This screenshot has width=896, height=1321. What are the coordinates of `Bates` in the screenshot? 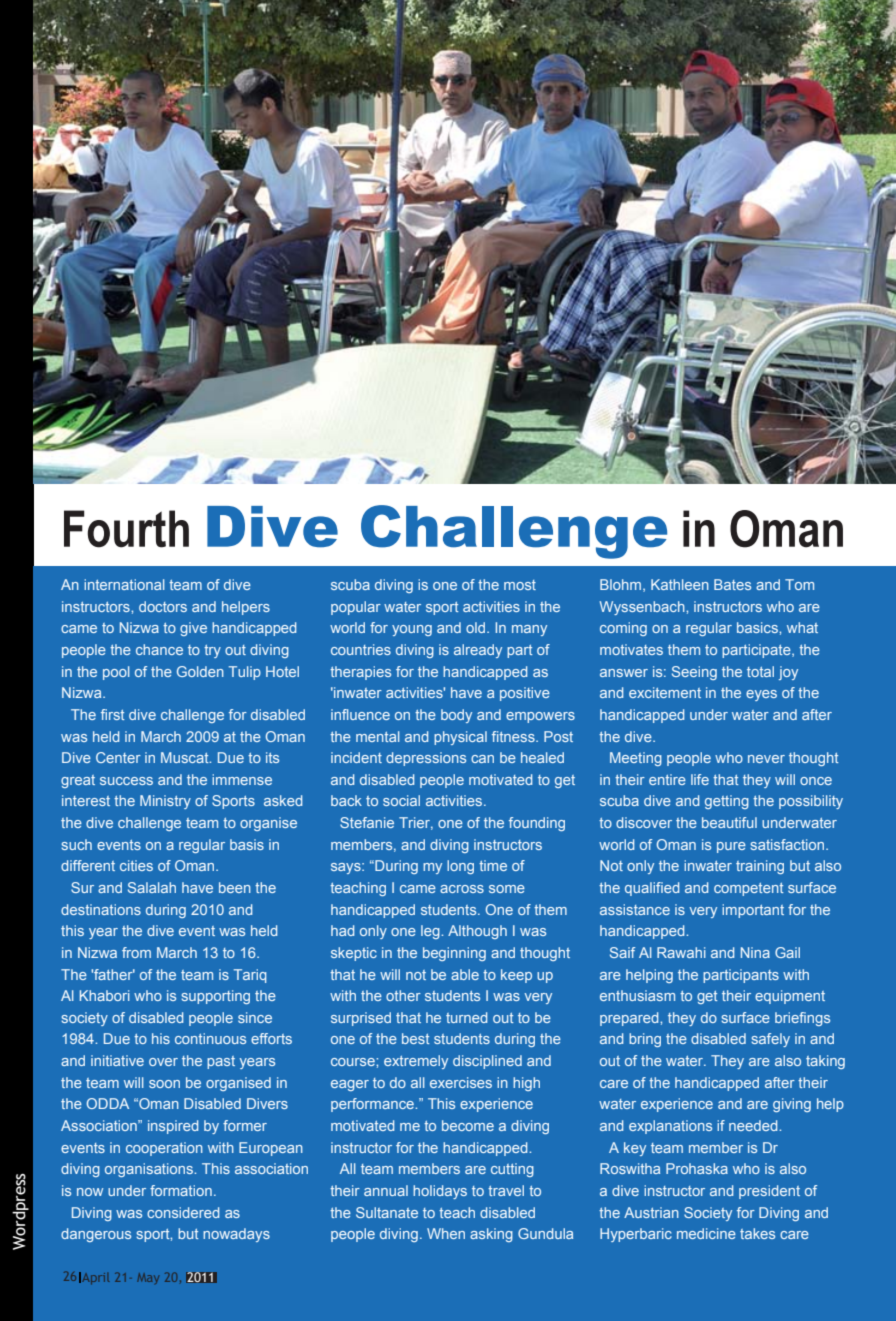 It's located at (732, 584).
